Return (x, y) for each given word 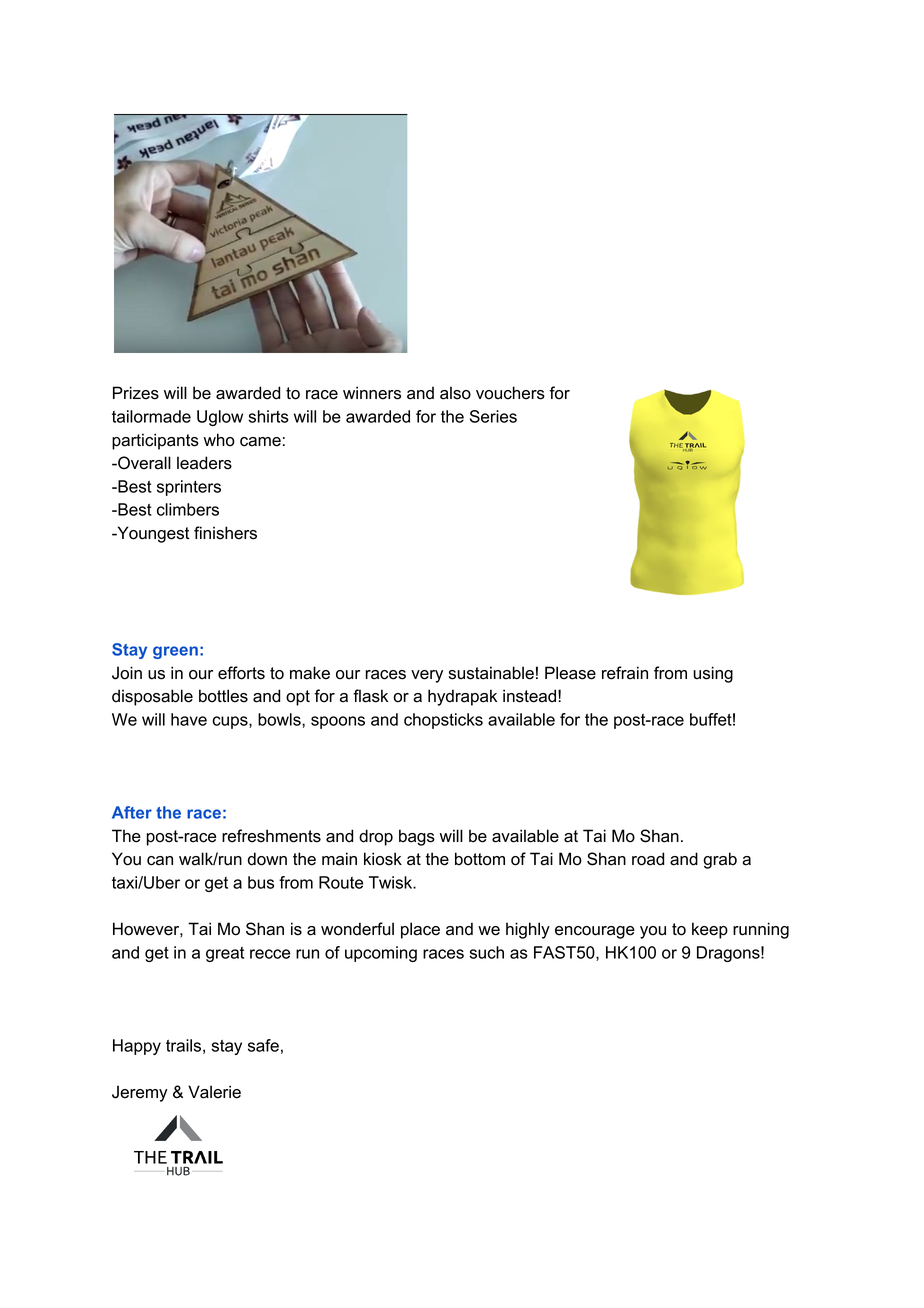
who (219, 440)
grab (720, 860)
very (427, 676)
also (455, 393)
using (713, 674)
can (160, 861)
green (175, 652)
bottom (480, 859)
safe (263, 1045)
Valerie (214, 1092)
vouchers (510, 393)
